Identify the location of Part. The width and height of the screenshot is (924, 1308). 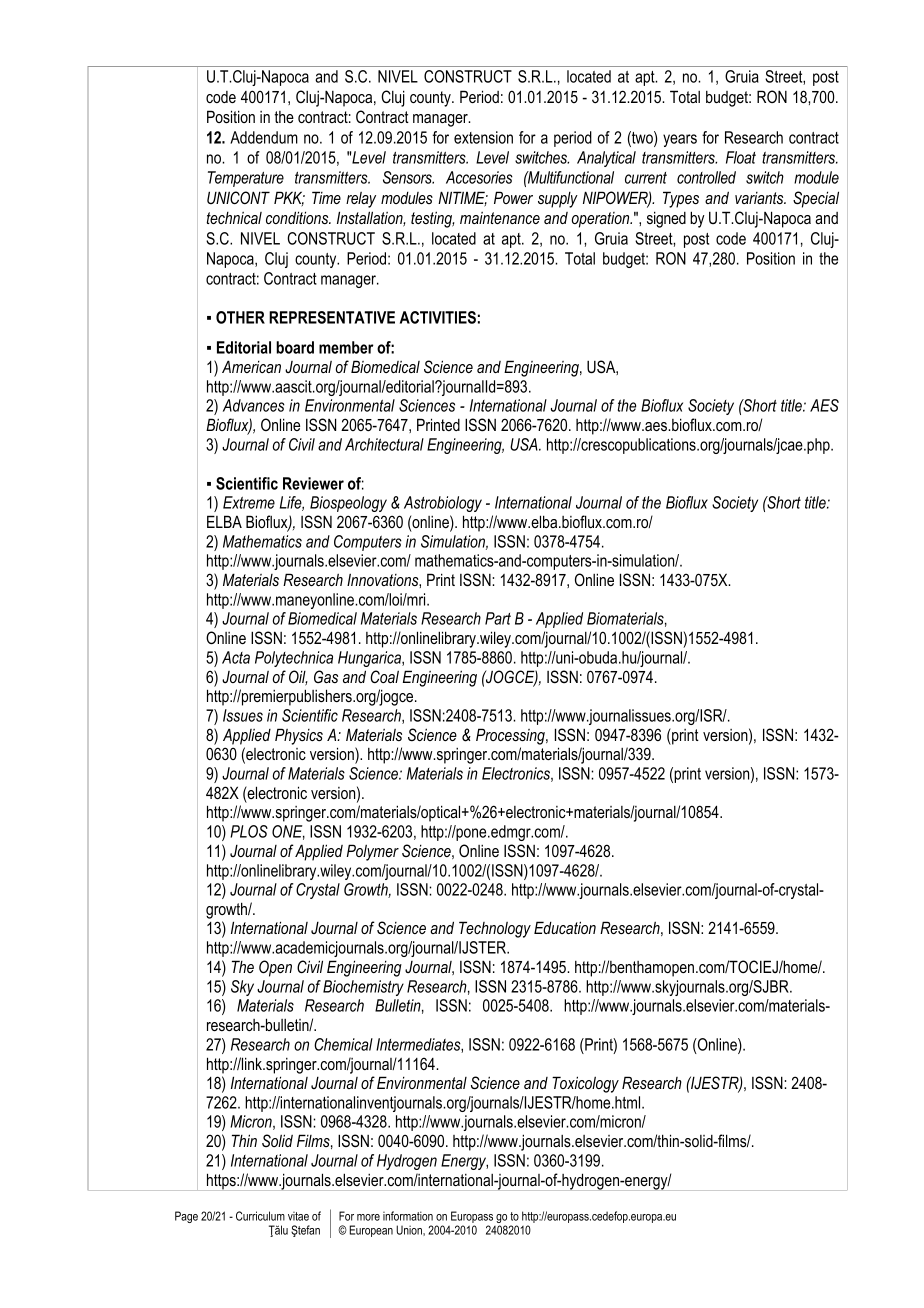
(498, 618).
